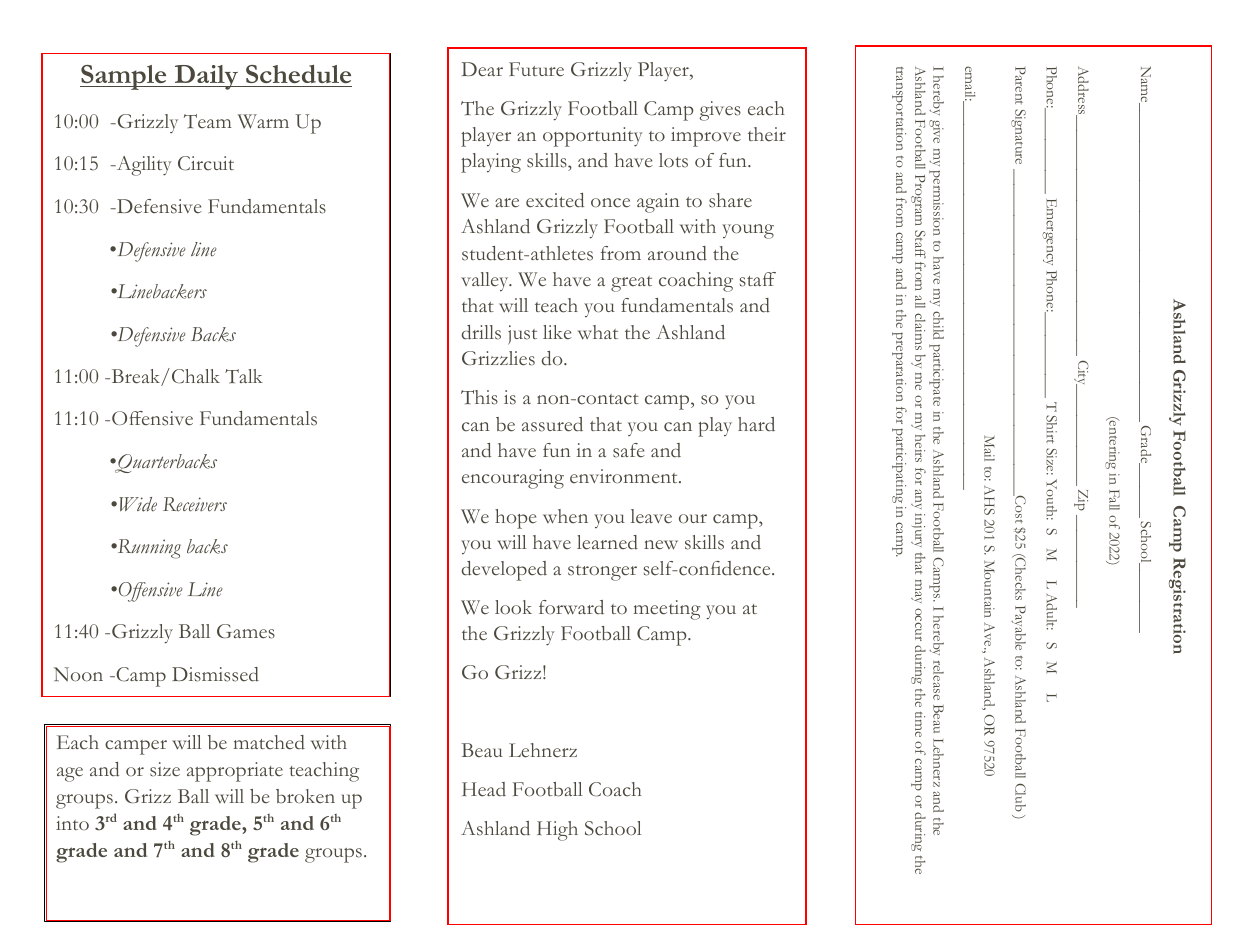 This document has width=1233, height=952. What do you see at coordinates (124, 77) in the document?
I see `Sample` at bounding box center [124, 77].
